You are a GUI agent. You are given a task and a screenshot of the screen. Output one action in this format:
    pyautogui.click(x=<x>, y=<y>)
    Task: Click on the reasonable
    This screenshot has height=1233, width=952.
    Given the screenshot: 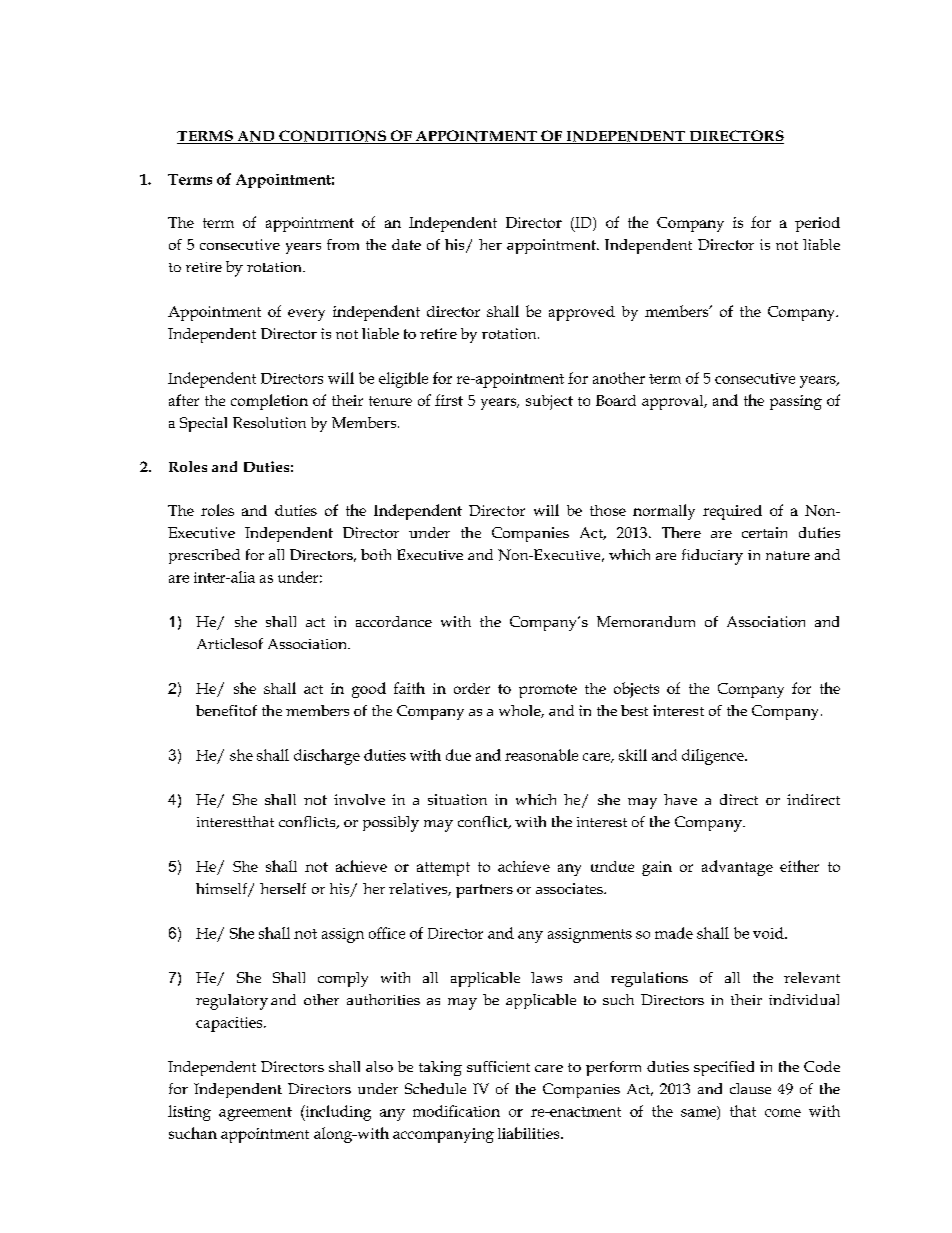 What is the action you would take?
    pyautogui.click(x=541, y=755)
